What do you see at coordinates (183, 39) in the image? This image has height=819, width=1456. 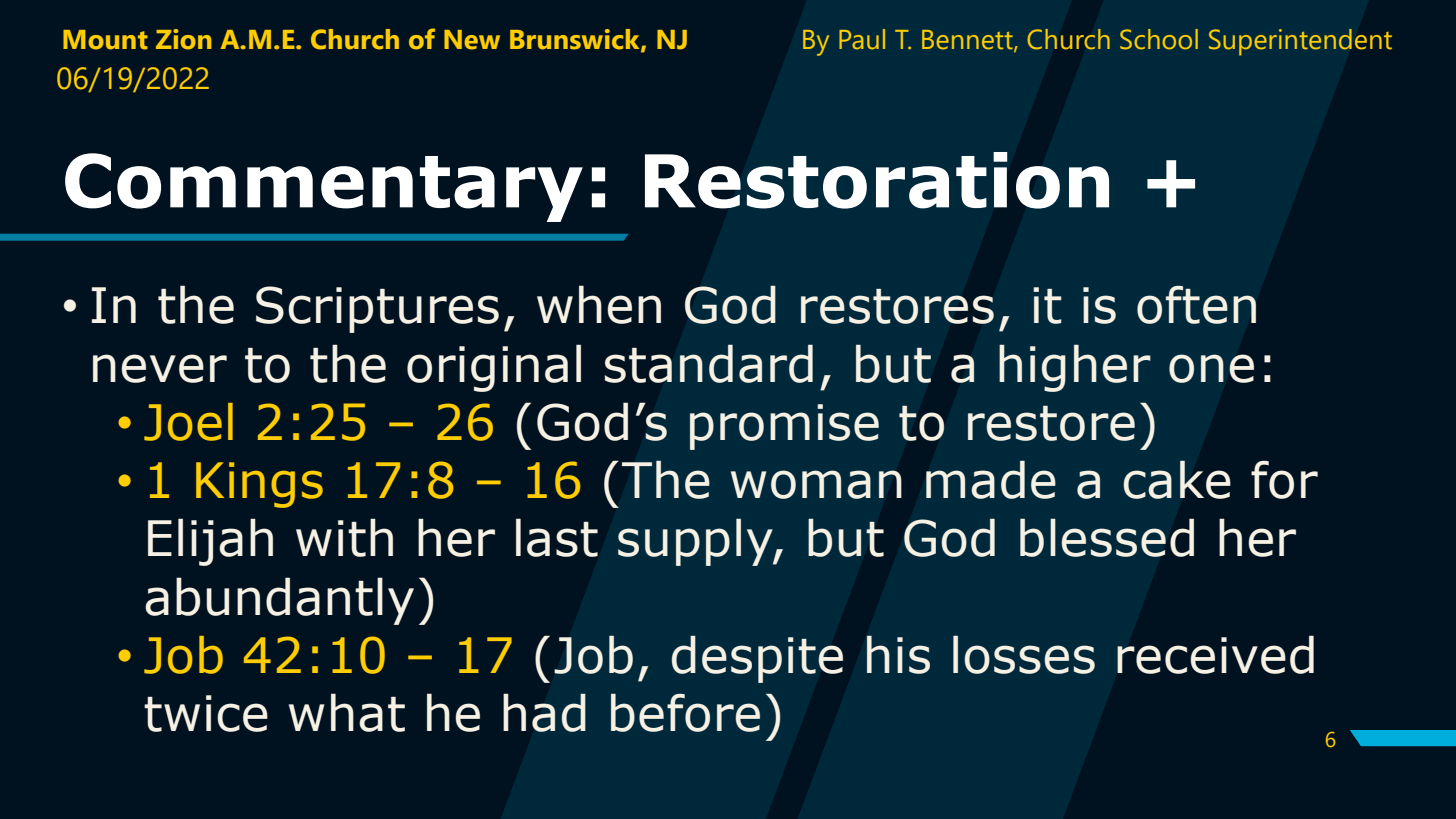 I see `Zion` at bounding box center [183, 39].
